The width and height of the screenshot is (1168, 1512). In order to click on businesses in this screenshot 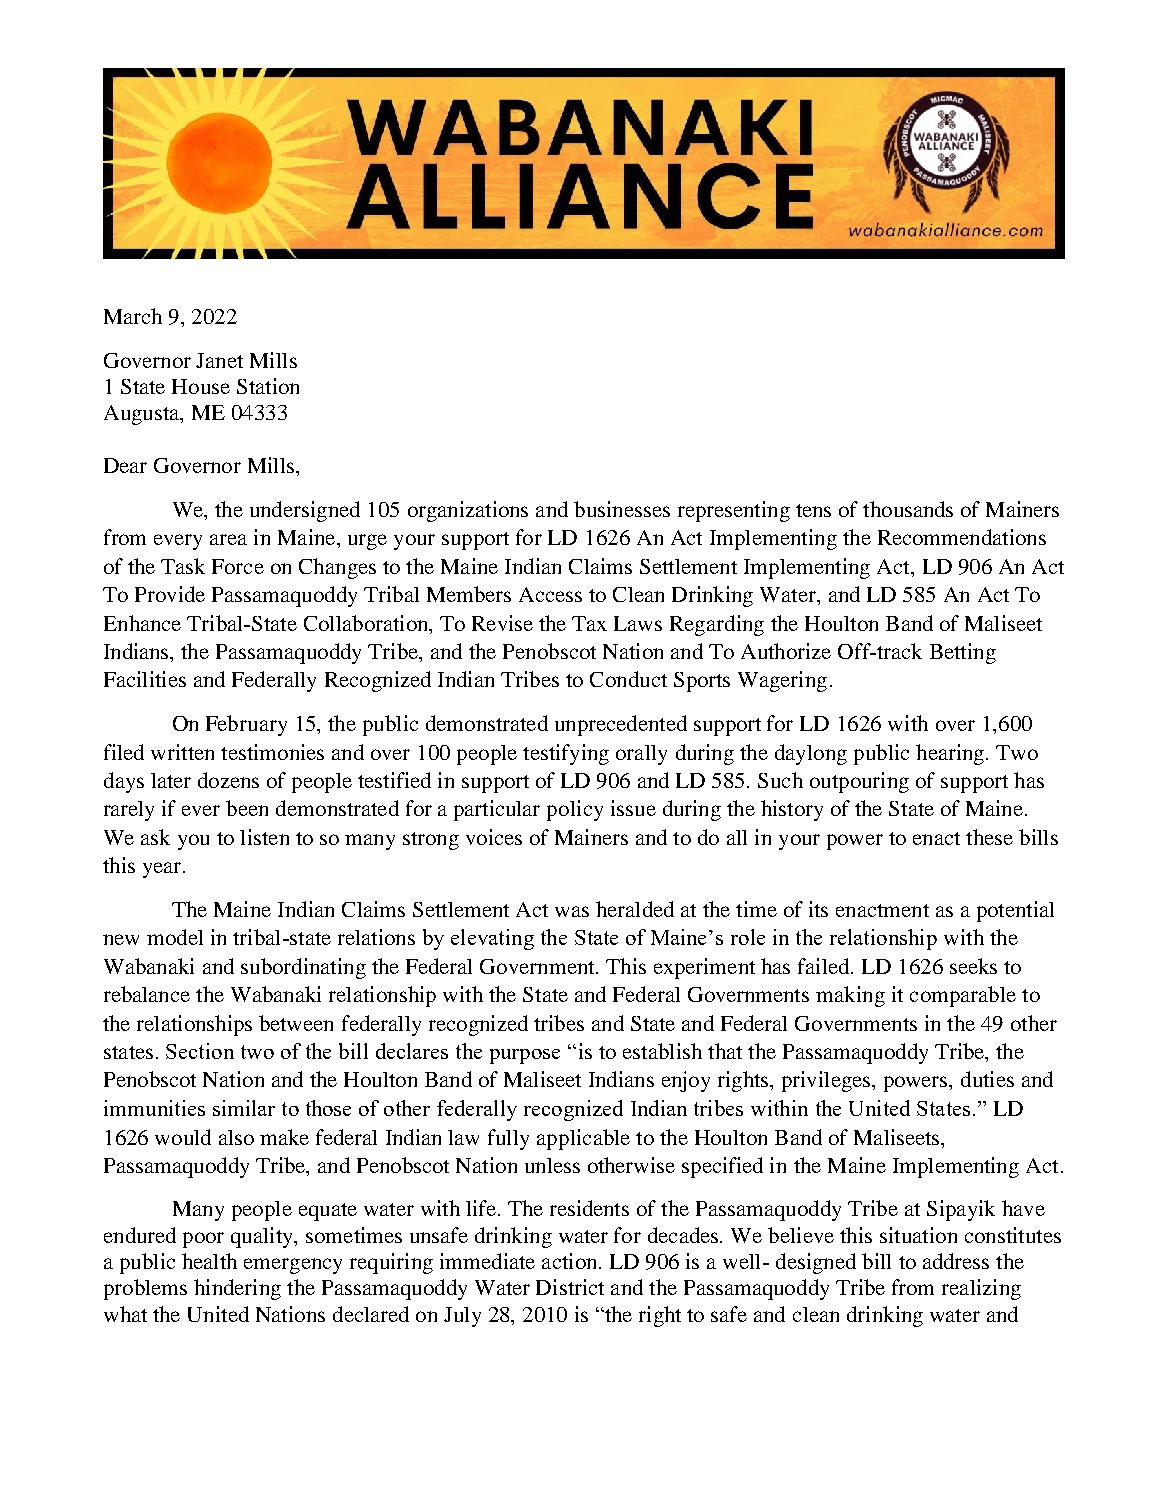, I will do `click(622, 509)`.
